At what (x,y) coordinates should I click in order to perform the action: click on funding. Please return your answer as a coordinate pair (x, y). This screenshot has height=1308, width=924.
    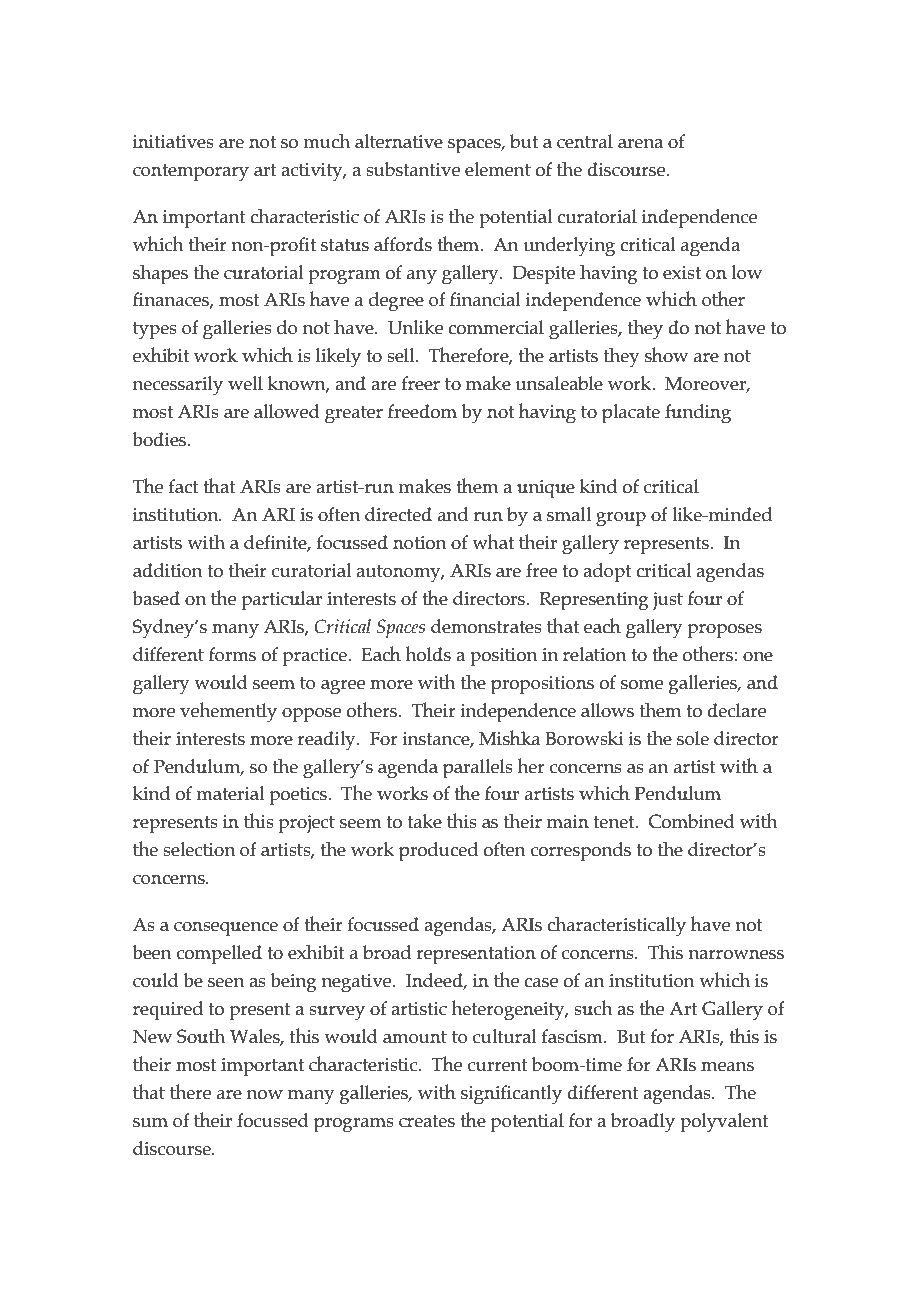
    Looking at the image, I should click on (698, 414).
